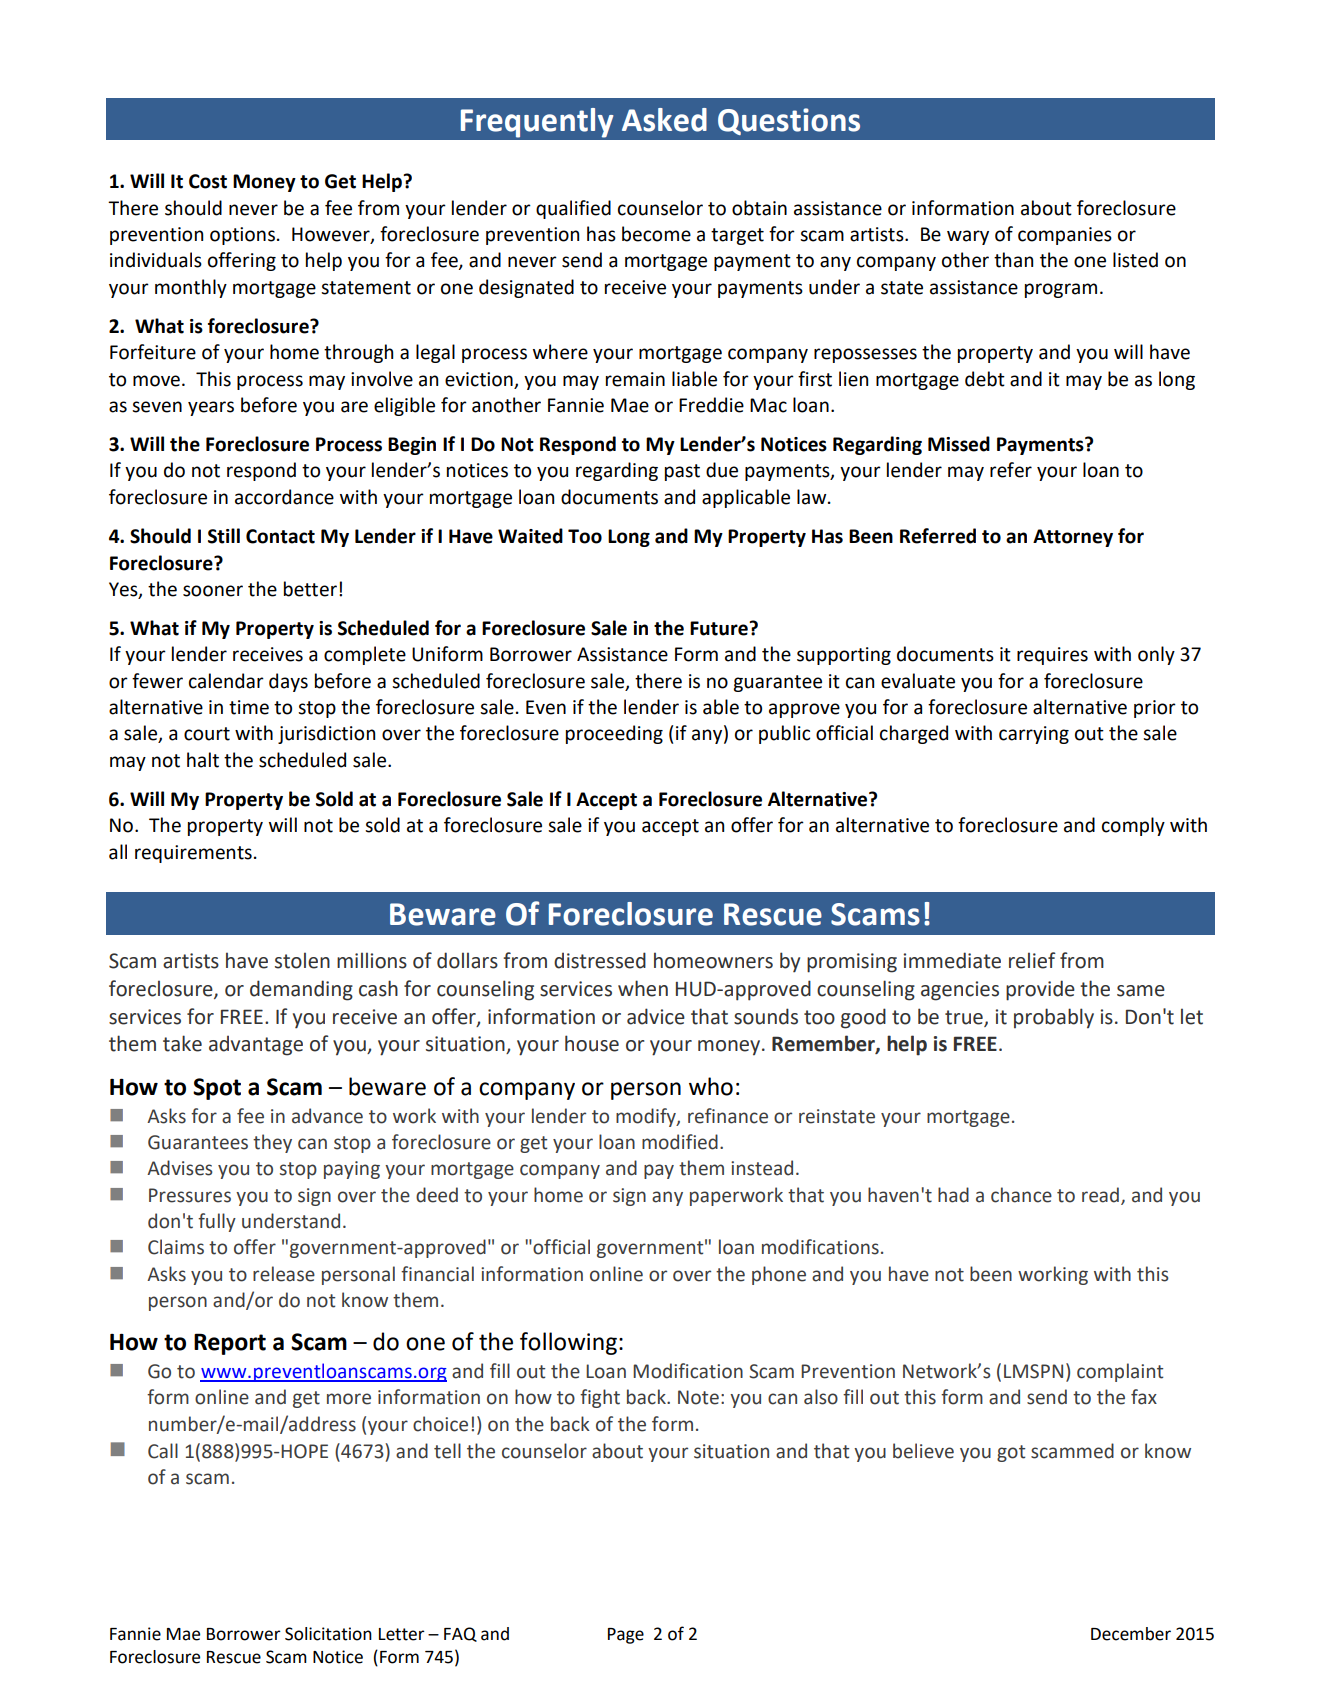 The width and height of the image is (1320, 1708). I want to click on relief, so click(1032, 960).
